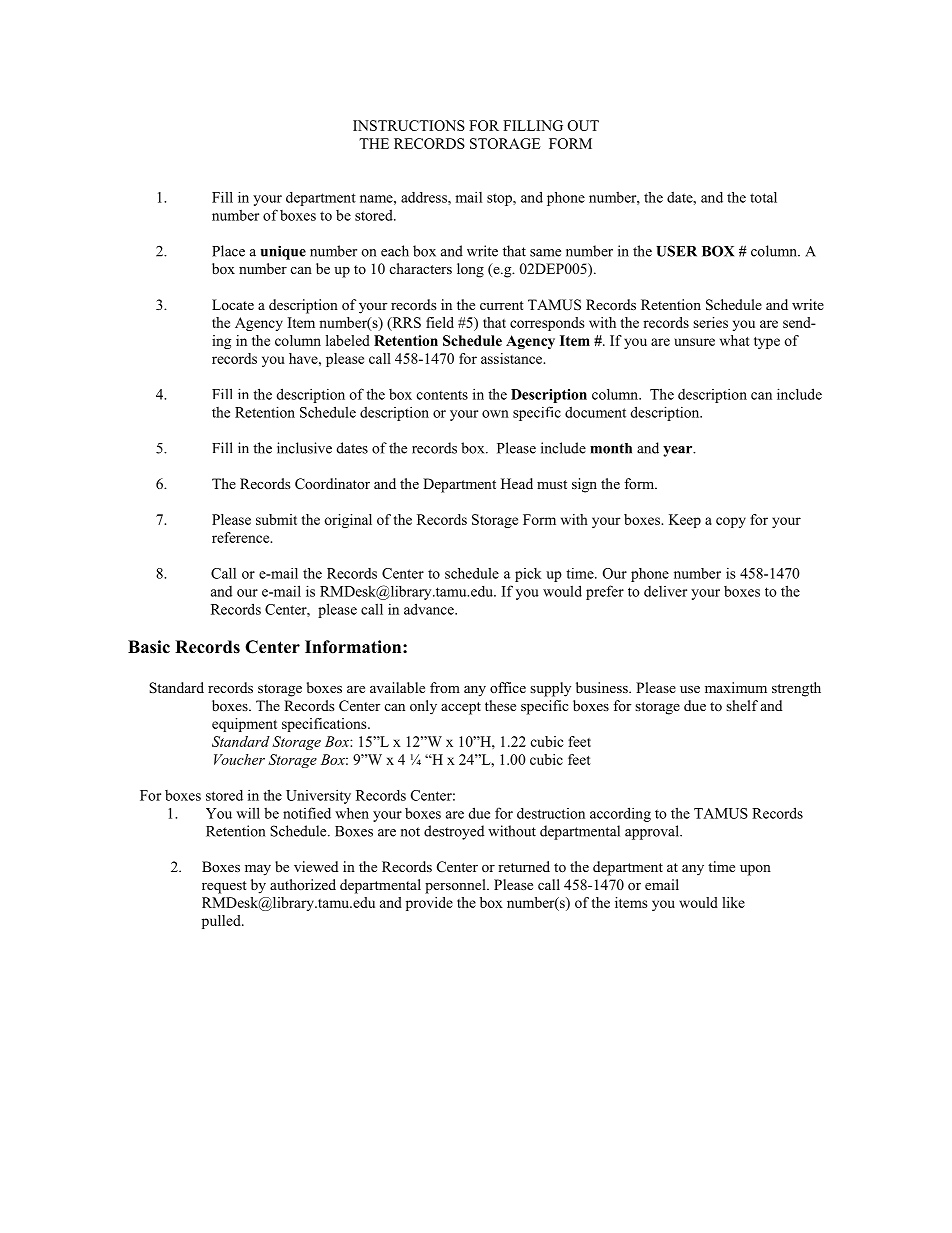 The image size is (952, 1233). Describe the element at coordinates (679, 451) in the screenshot. I see `year` at that location.
